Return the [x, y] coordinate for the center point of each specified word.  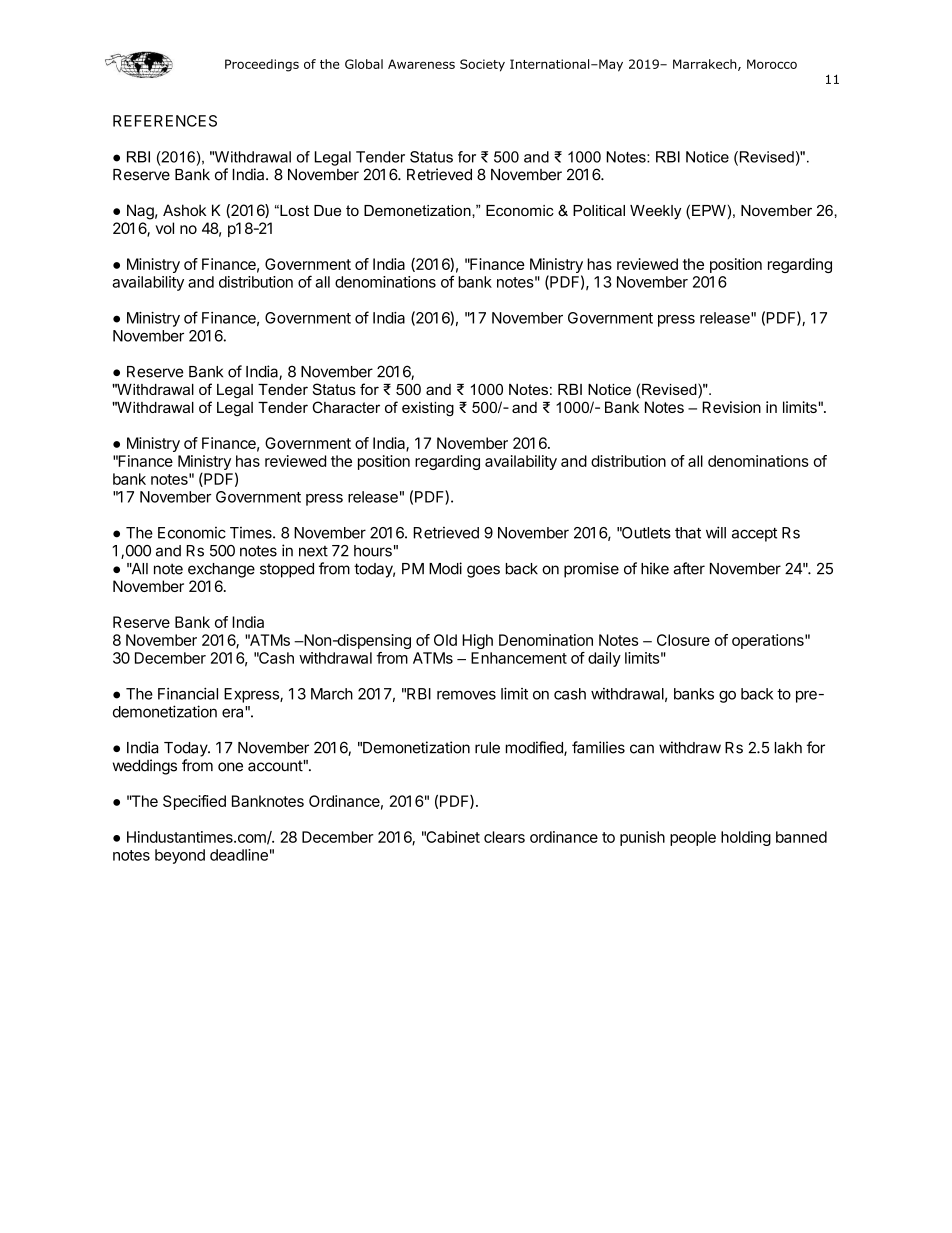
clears [504, 837]
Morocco [772, 64]
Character [346, 407]
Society [482, 65]
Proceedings [262, 65]
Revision [731, 407]
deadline [239, 855]
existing [428, 409]
